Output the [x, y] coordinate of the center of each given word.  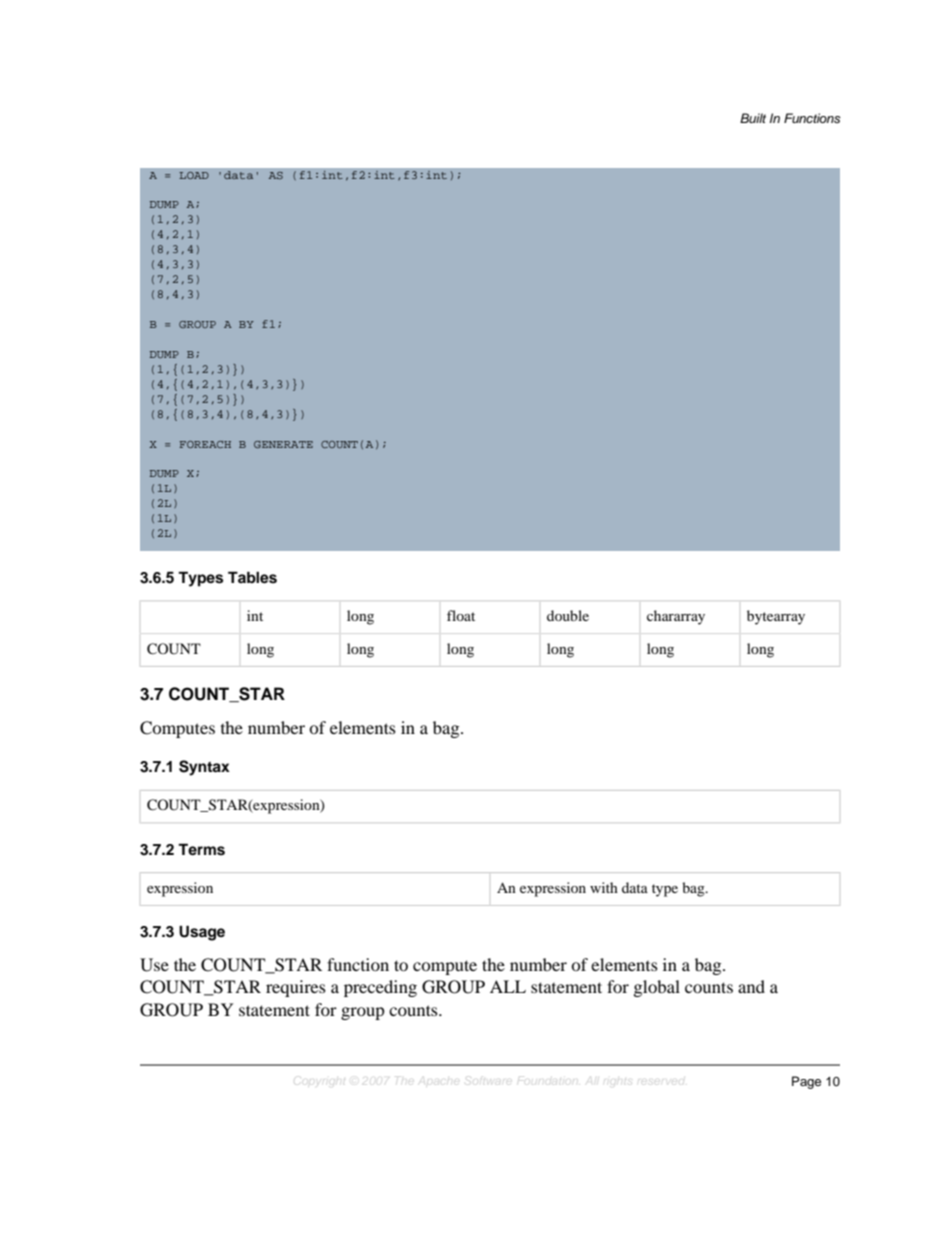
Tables [252, 577]
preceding [380, 988]
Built [753, 118]
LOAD [194, 175]
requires [296, 988]
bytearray [776, 617]
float [461, 615]
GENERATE [283, 444]
